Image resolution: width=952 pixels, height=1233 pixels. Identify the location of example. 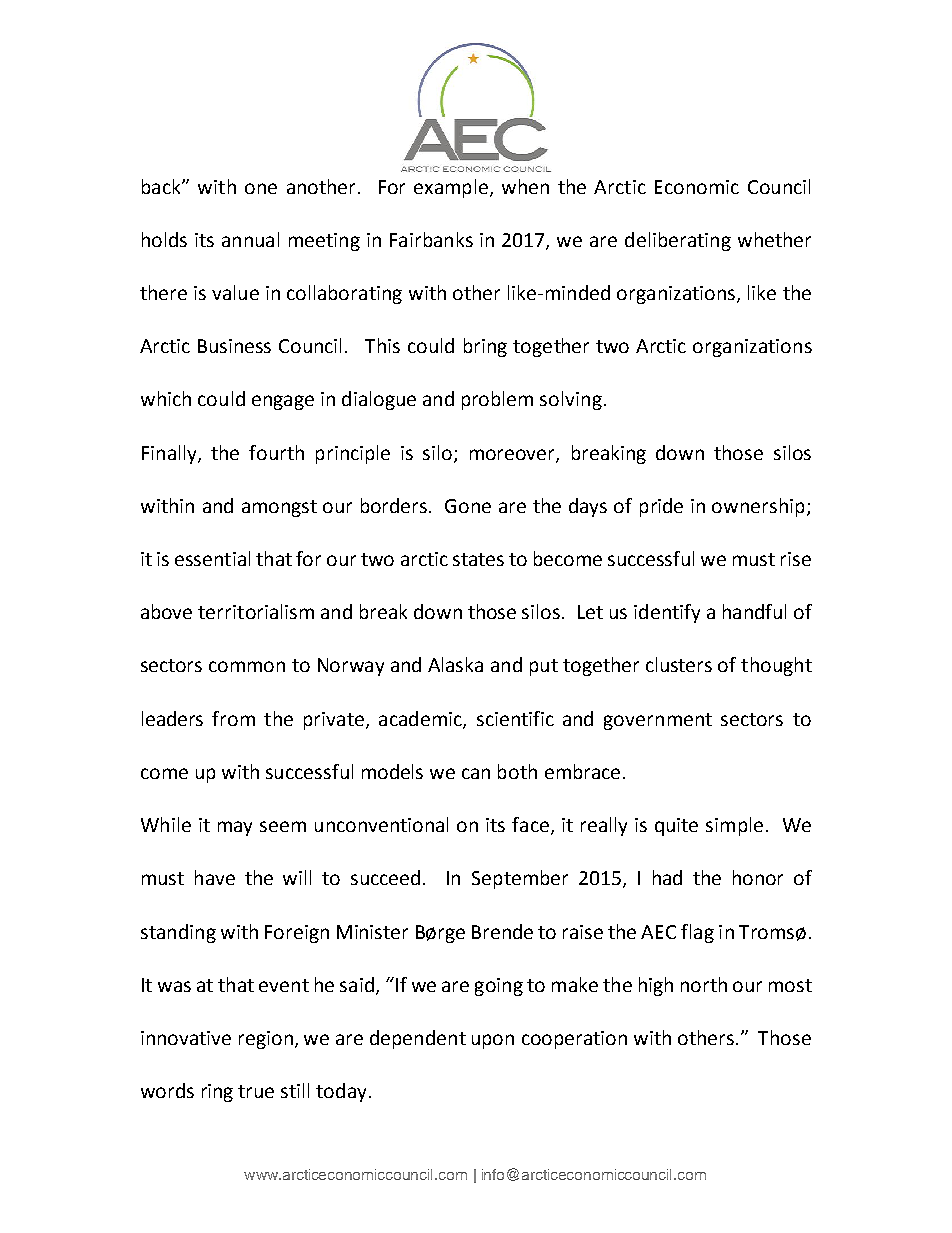
(451, 188).
